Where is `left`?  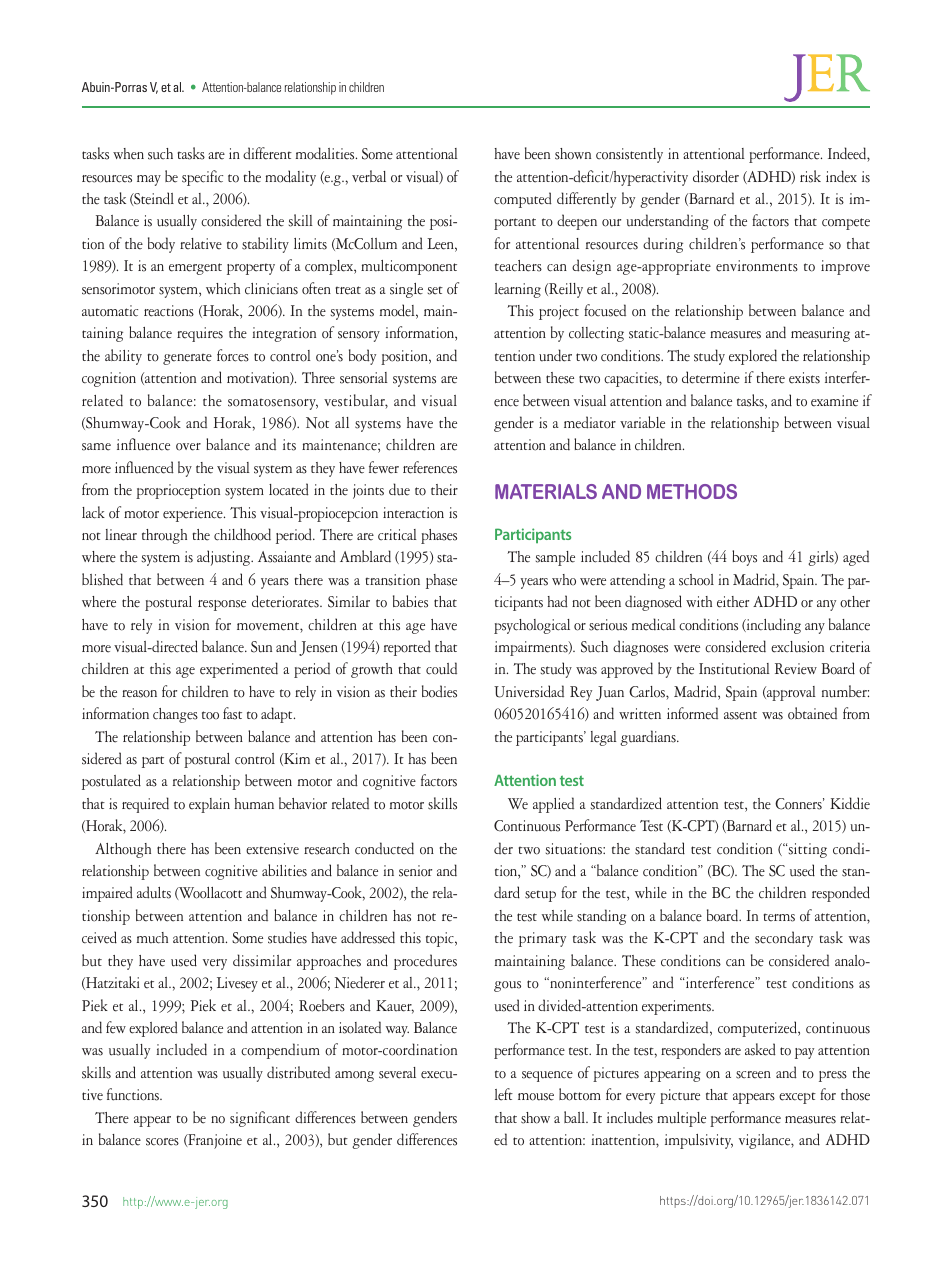
left is located at coordinates (504, 1094).
